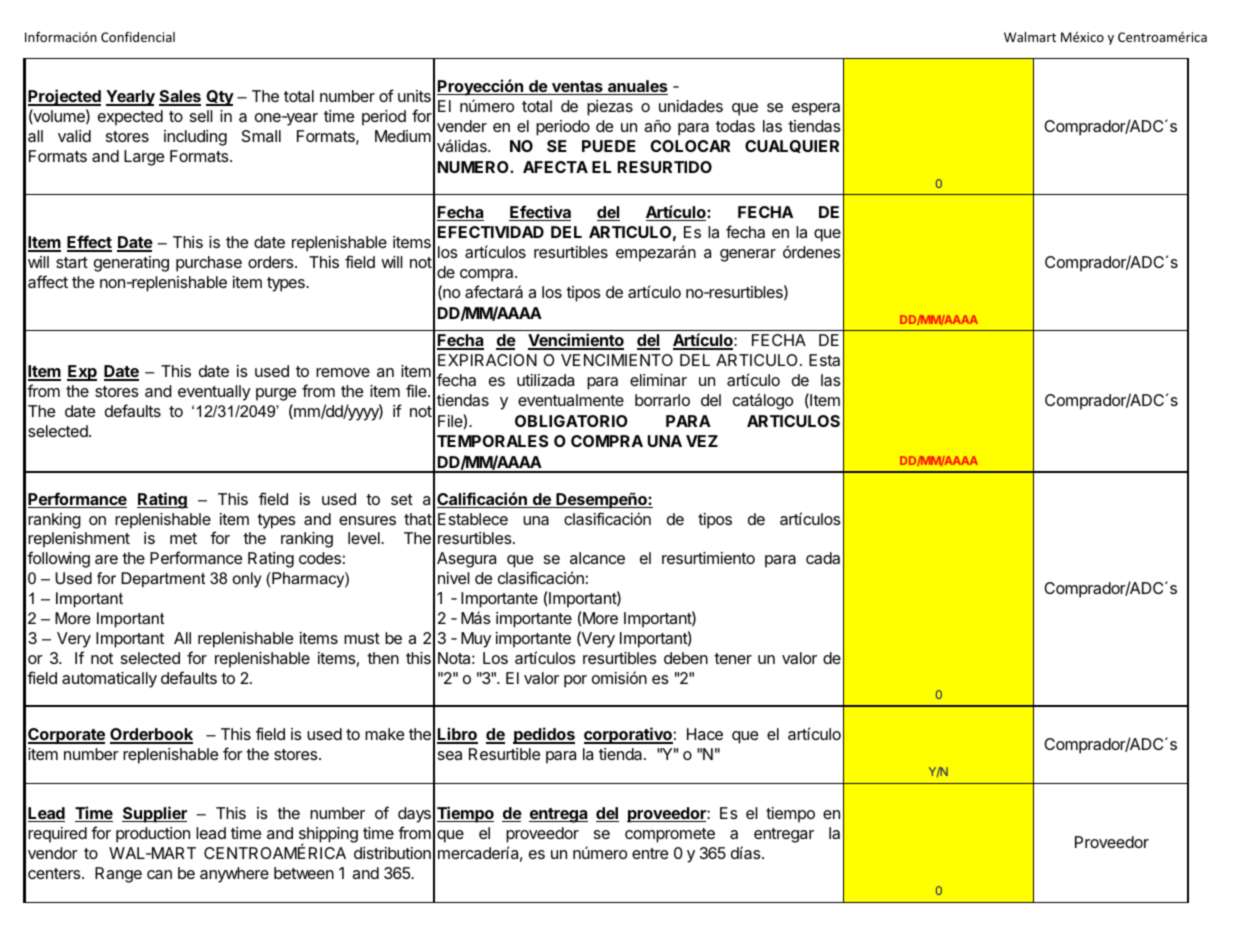 Image resolution: width=1233 pixels, height=952 pixels. I want to click on affect, so click(48, 281).
